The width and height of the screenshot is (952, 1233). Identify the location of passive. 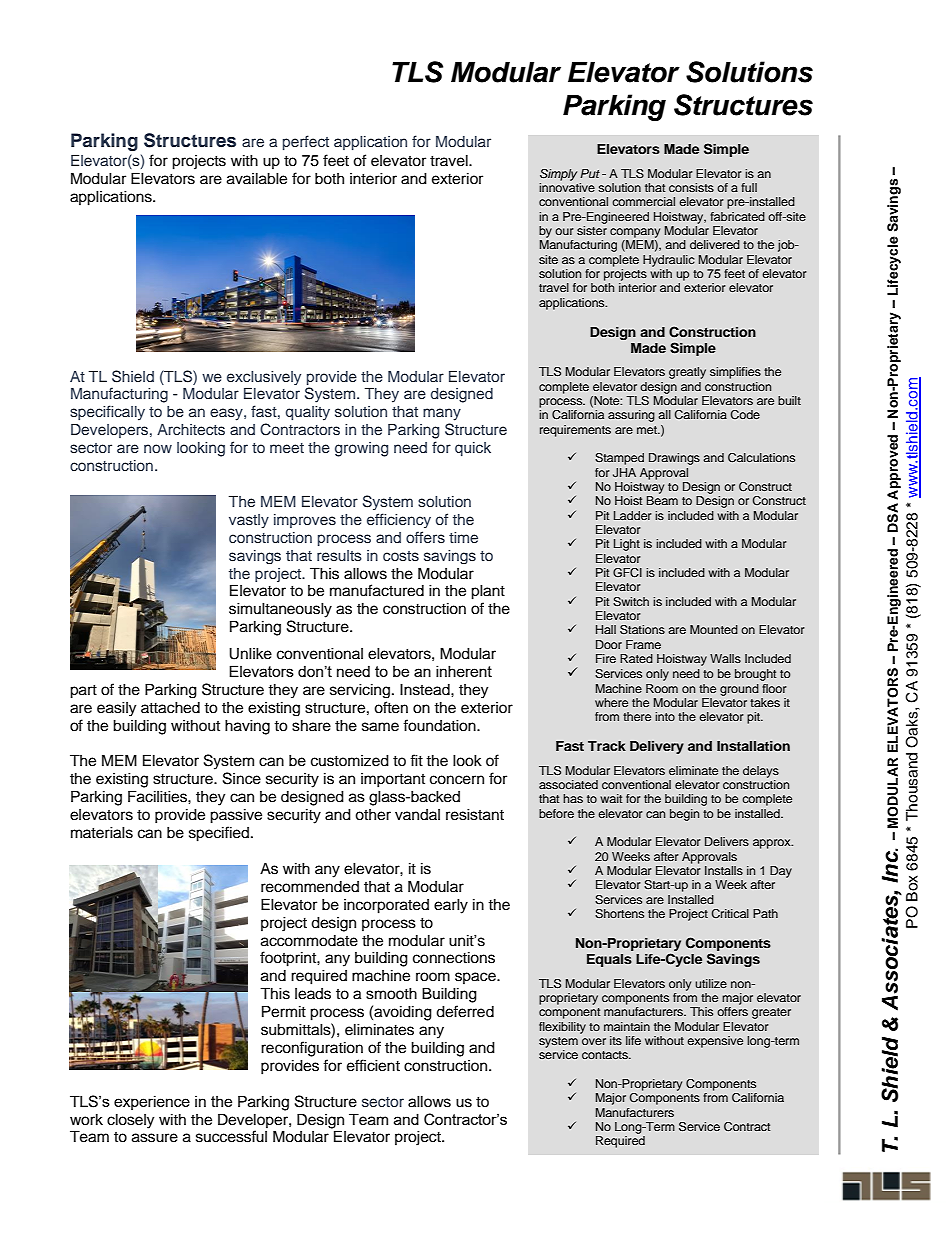
(236, 815).
